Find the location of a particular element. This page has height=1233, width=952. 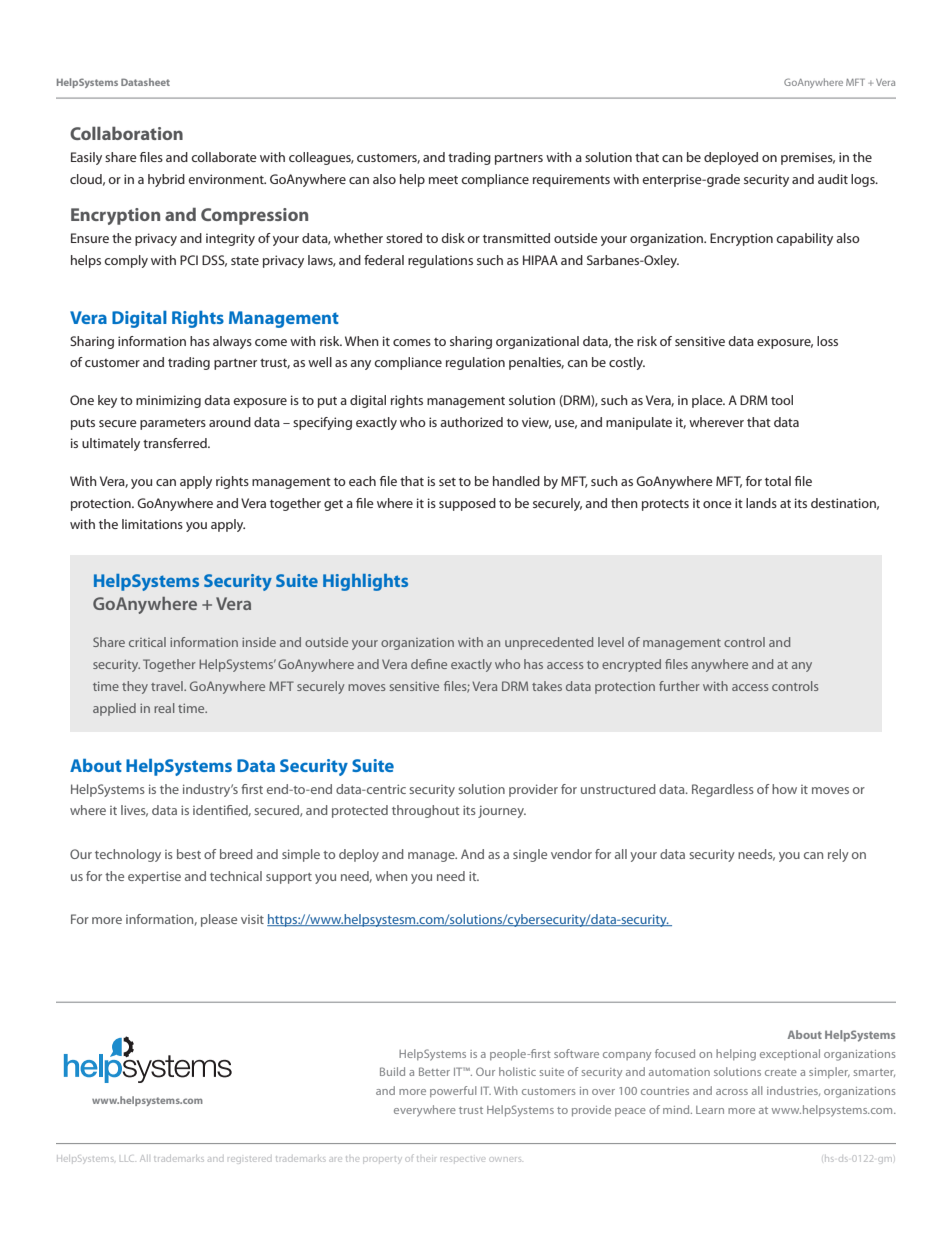

further is located at coordinates (679, 686).
